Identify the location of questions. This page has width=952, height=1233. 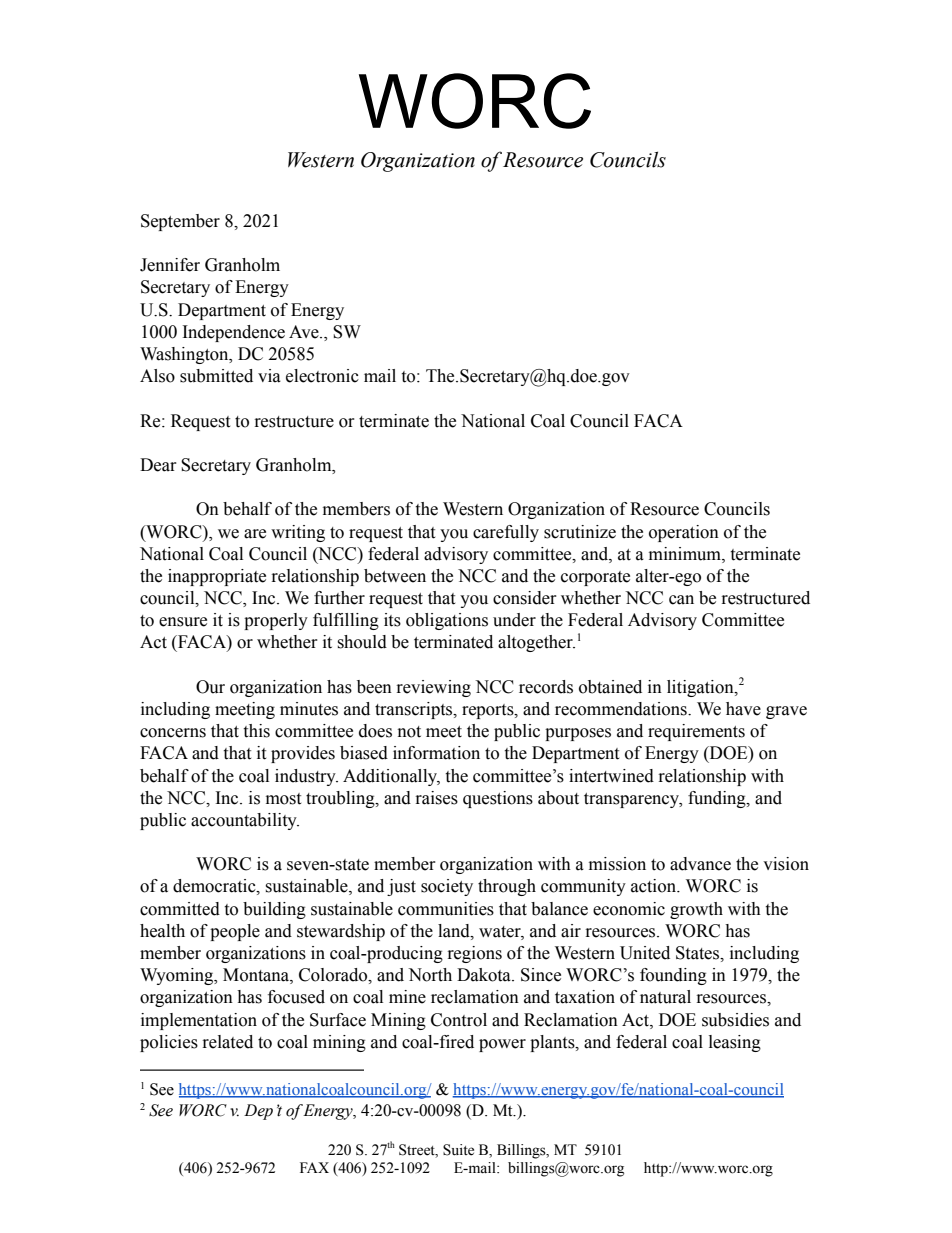
(498, 799).
